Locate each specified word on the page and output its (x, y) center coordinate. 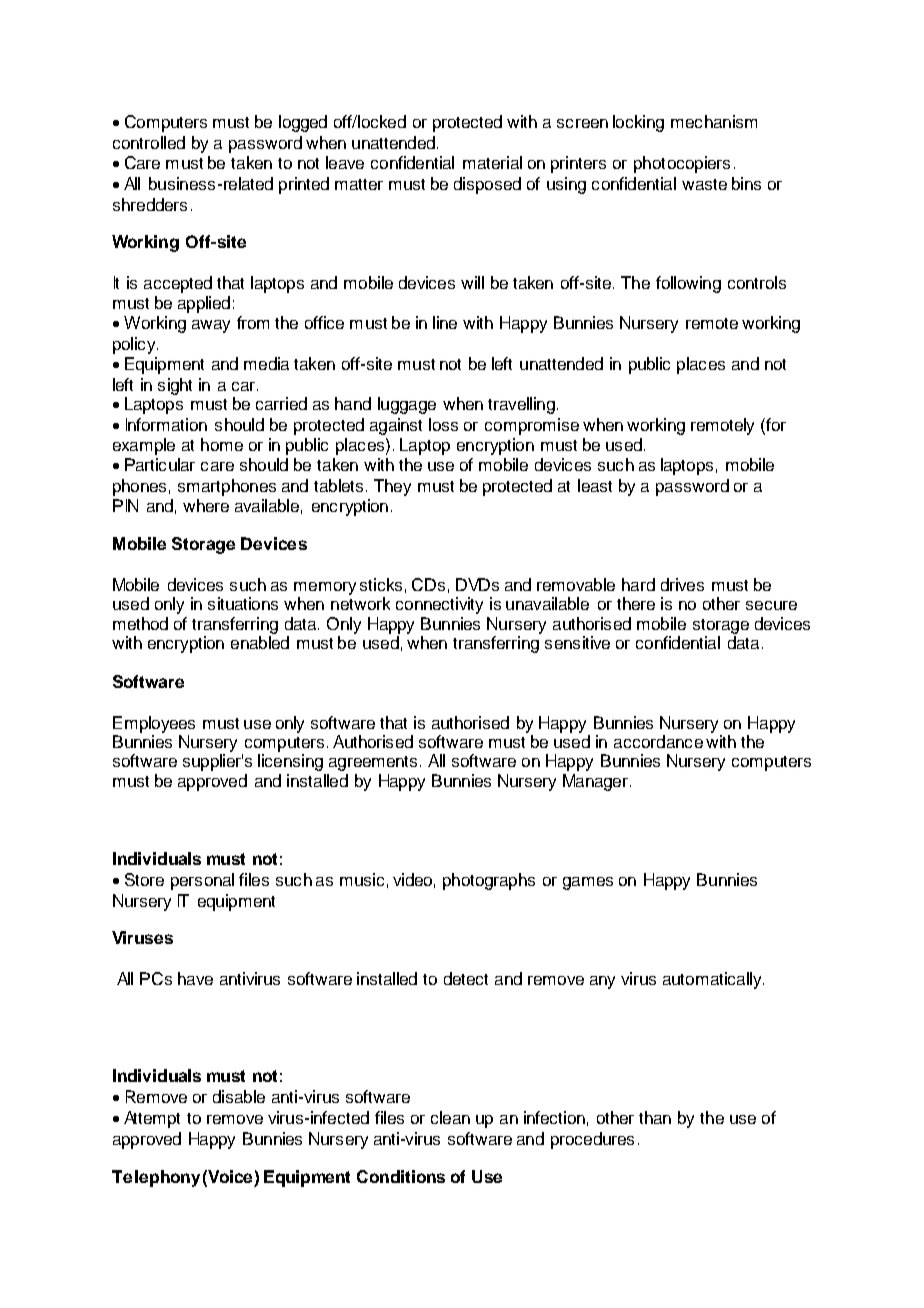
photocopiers (682, 164)
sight (175, 386)
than (655, 1117)
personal (202, 881)
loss (443, 424)
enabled (260, 642)
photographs (489, 881)
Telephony (156, 1178)
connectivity (439, 605)
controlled (149, 142)
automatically (713, 980)
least (595, 485)
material (492, 162)
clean (450, 1117)
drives (682, 584)
